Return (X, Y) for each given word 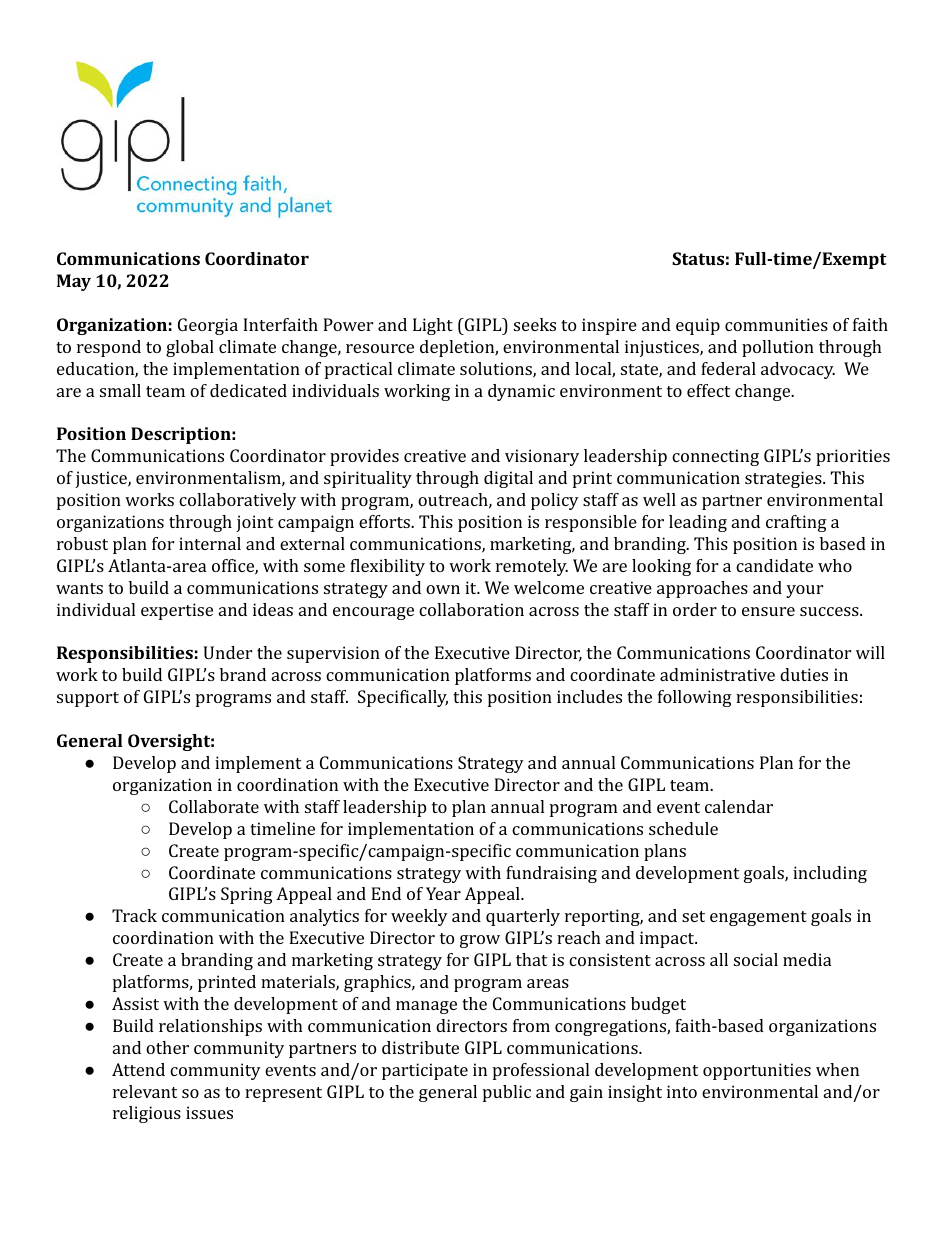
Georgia (208, 326)
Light (433, 326)
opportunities (757, 1071)
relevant (145, 1091)
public (507, 1093)
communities (776, 324)
